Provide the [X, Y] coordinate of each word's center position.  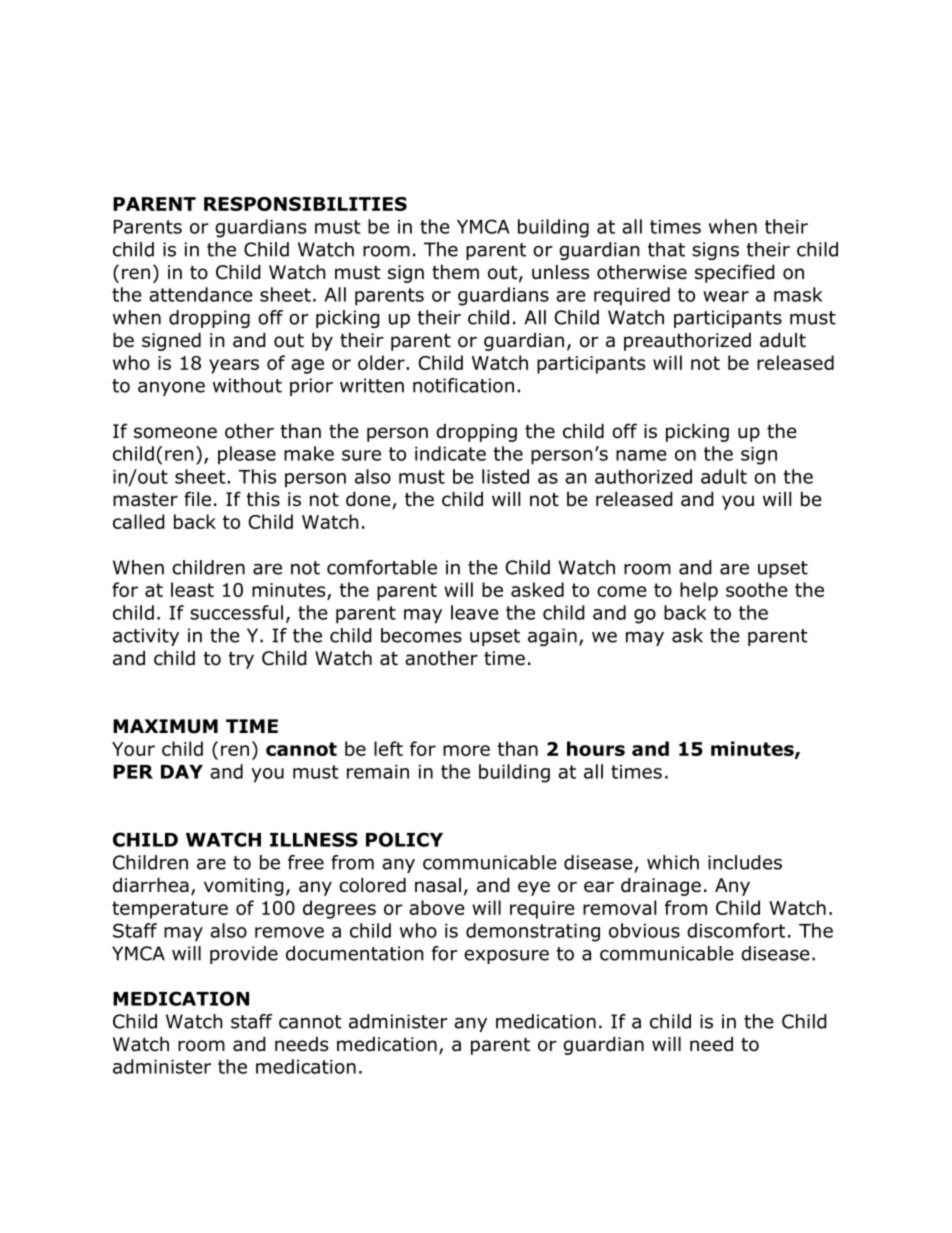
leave [475, 612]
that [666, 249]
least [192, 589]
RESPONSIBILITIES [305, 204]
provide [244, 955]
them [455, 272]
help [699, 591]
